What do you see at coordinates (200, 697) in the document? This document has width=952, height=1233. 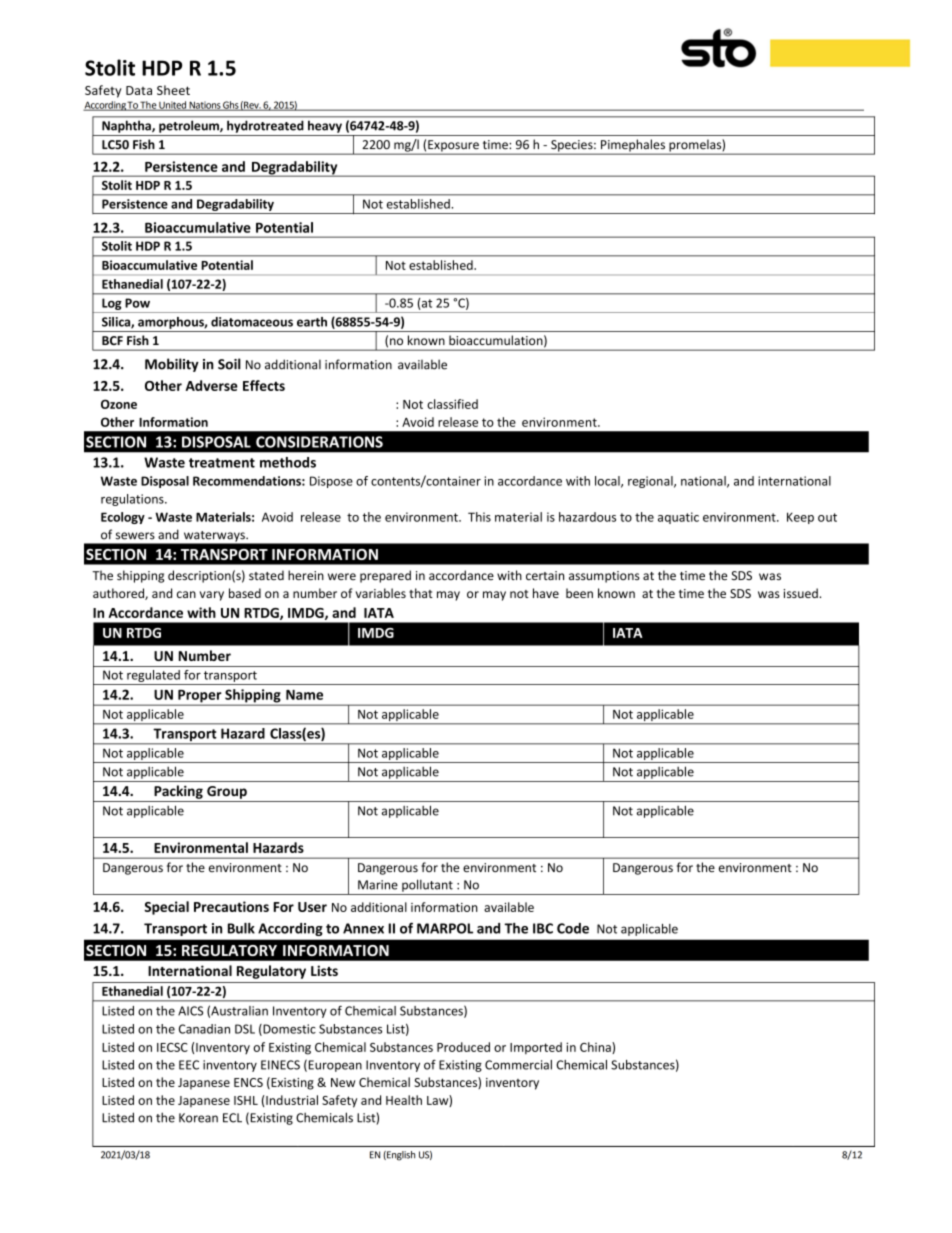 I see `Proper` at bounding box center [200, 697].
